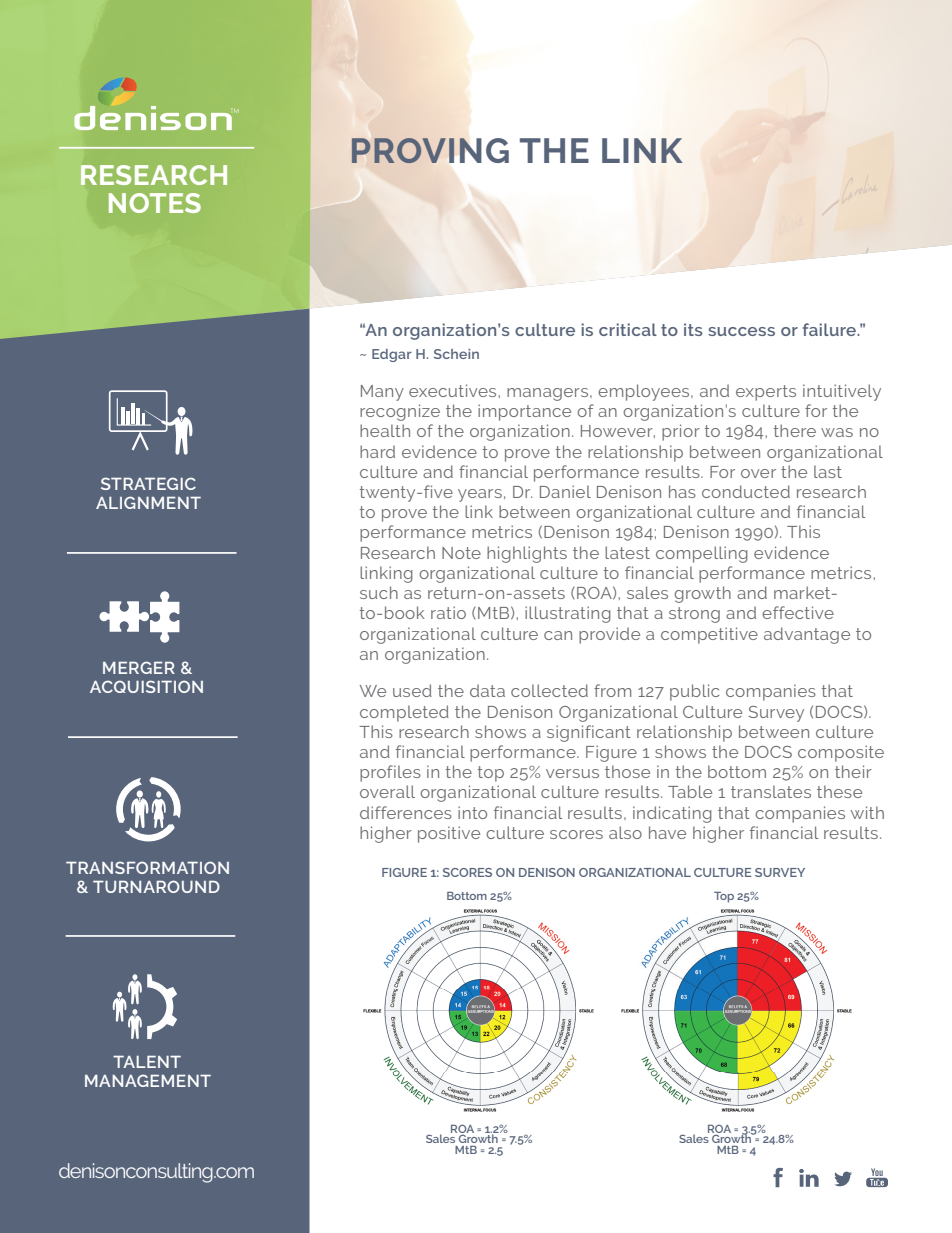  What do you see at coordinates (766, 393) in the screenshot?
I see `experts` at bounding box center [766, 393].
